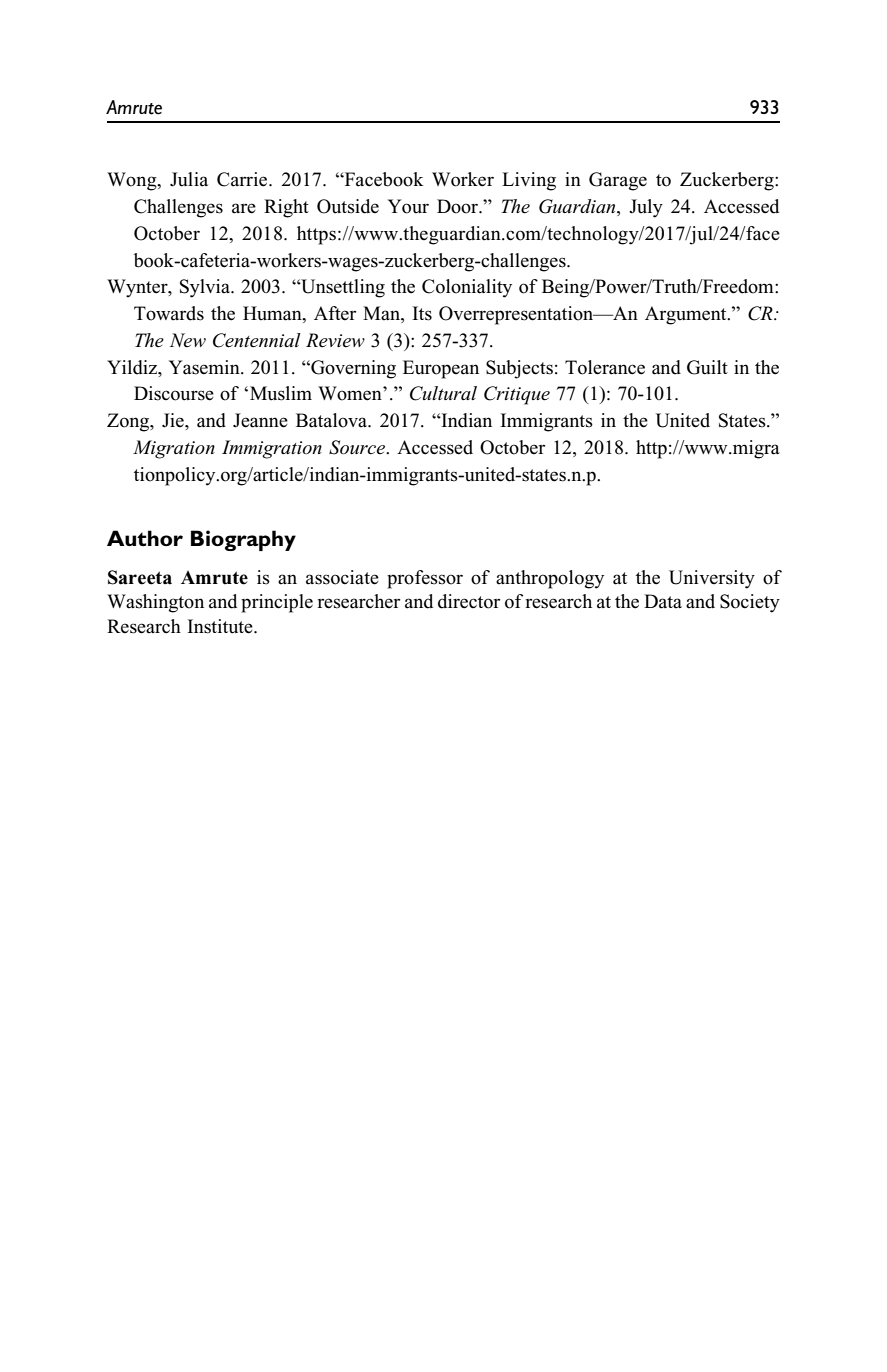 The image size is (887, 1372). I want to click on Your, so click(408, 206).
